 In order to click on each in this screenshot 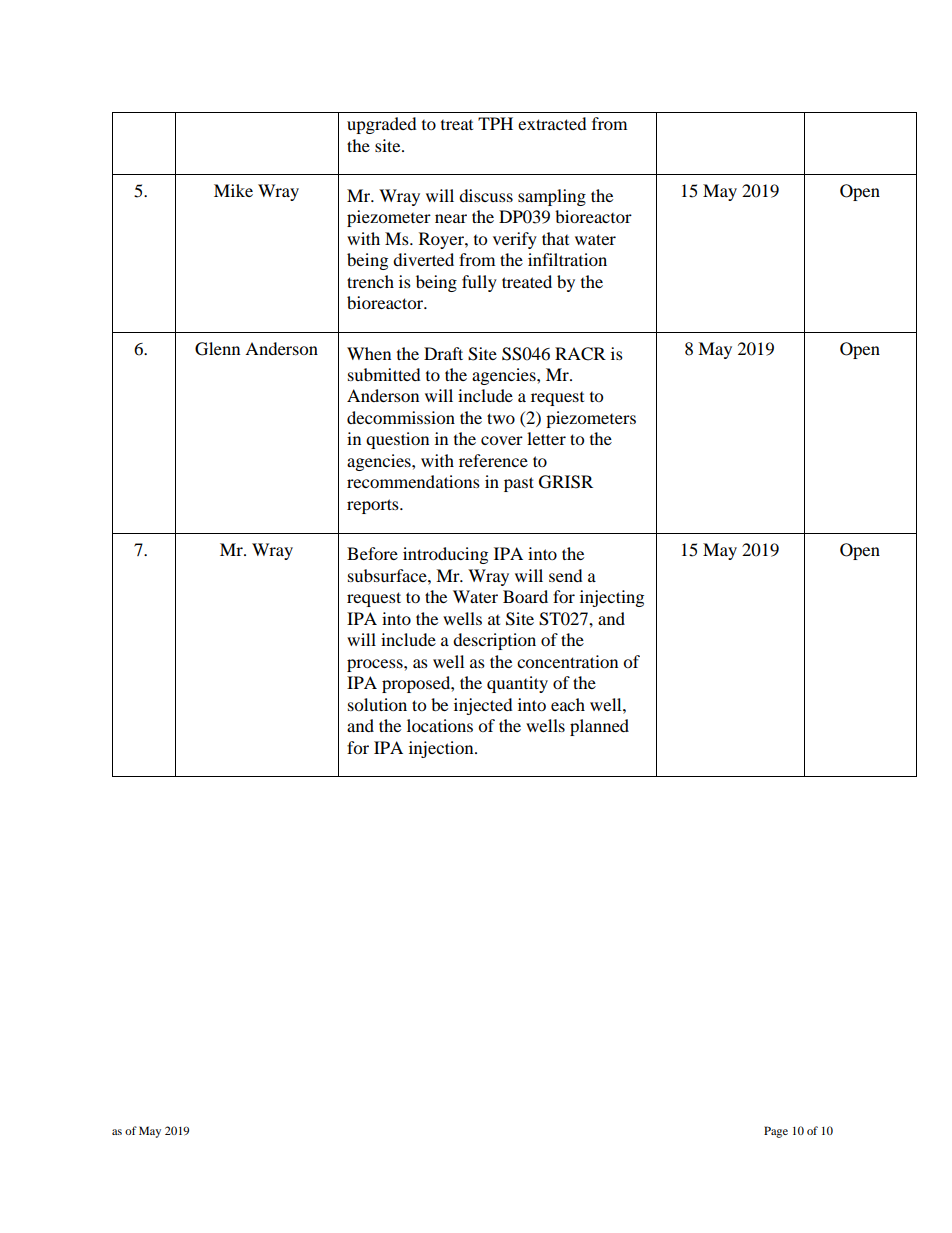, I will do `click(568, 704)`.
